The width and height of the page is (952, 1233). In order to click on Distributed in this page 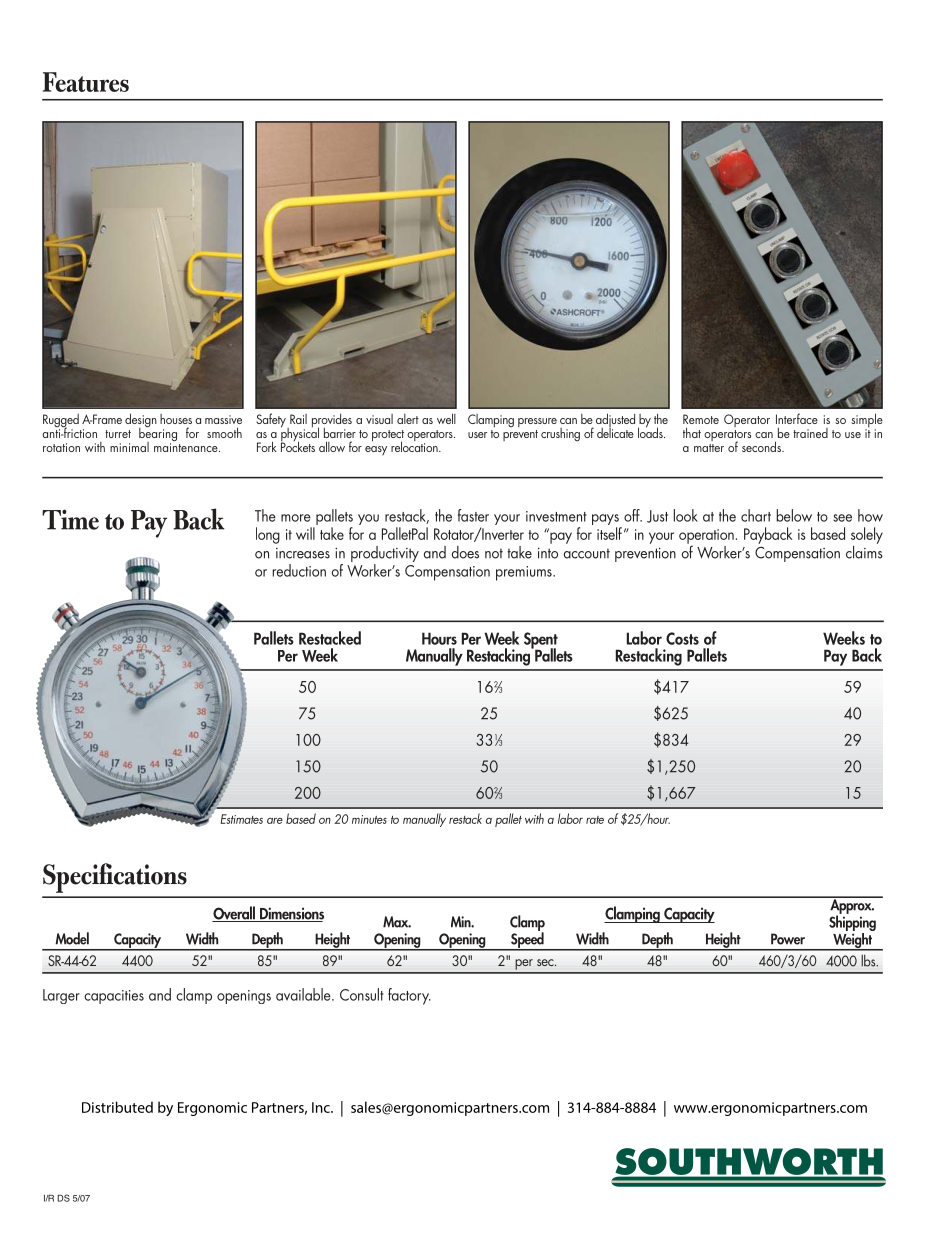, I will do `click(117, 1107)`.
